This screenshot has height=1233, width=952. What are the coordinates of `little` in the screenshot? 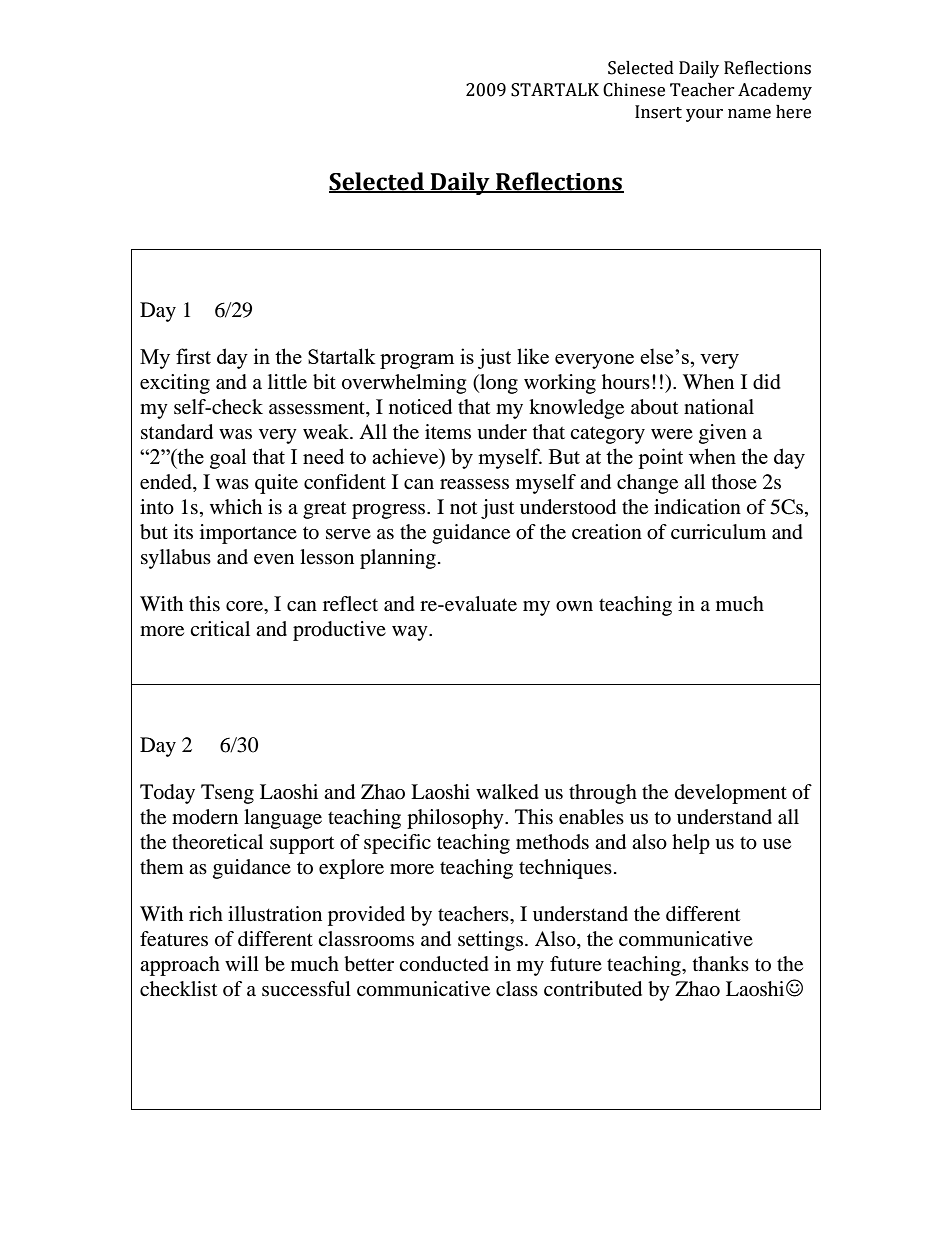 It's located at (287, 382).
